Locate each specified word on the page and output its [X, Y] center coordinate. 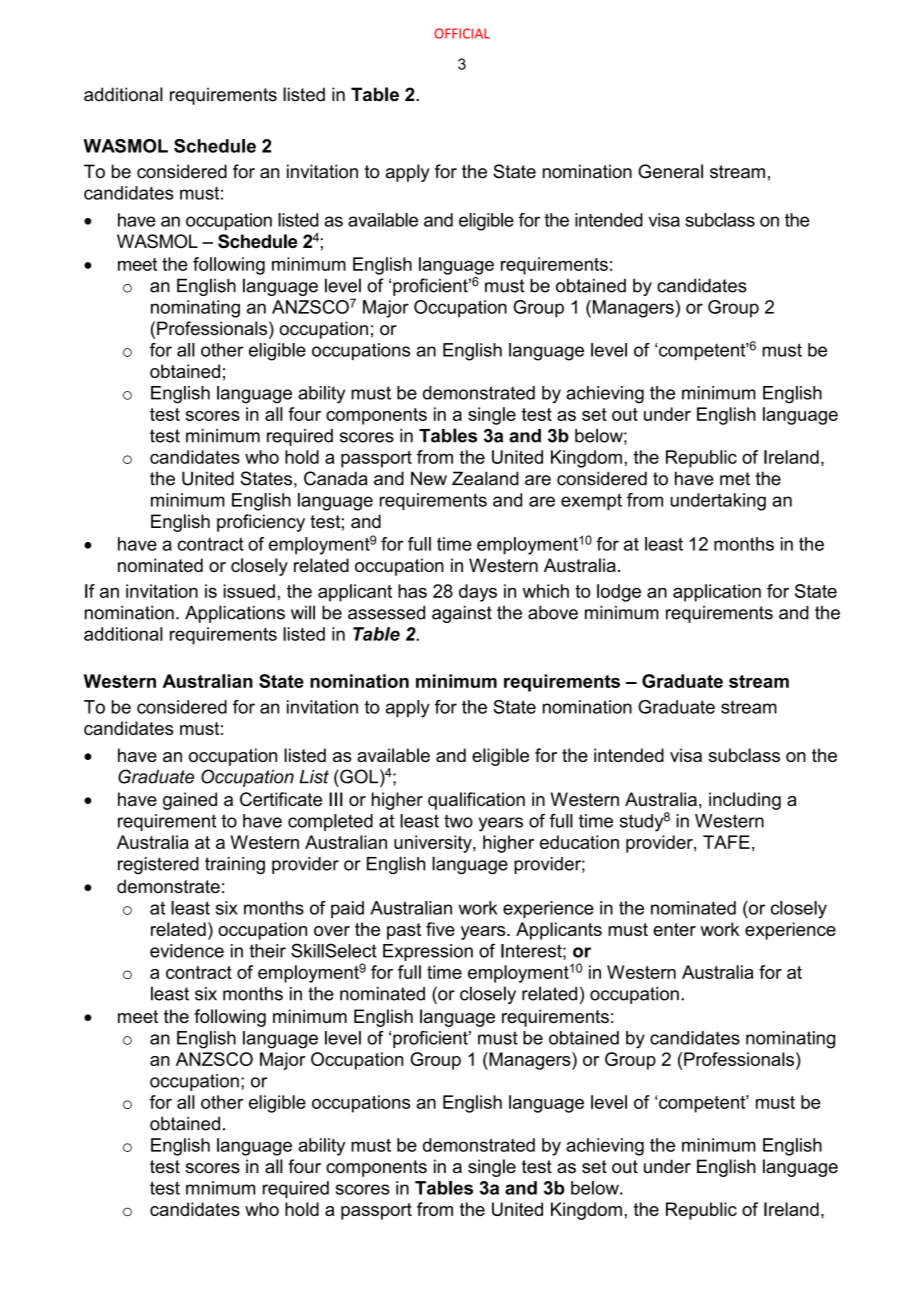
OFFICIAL [462, 33]
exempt [591, 502]
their [267, 951]
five [440, 929]
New [429, 478]
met [735, 479]
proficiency [261, 523]
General [670, 171]
